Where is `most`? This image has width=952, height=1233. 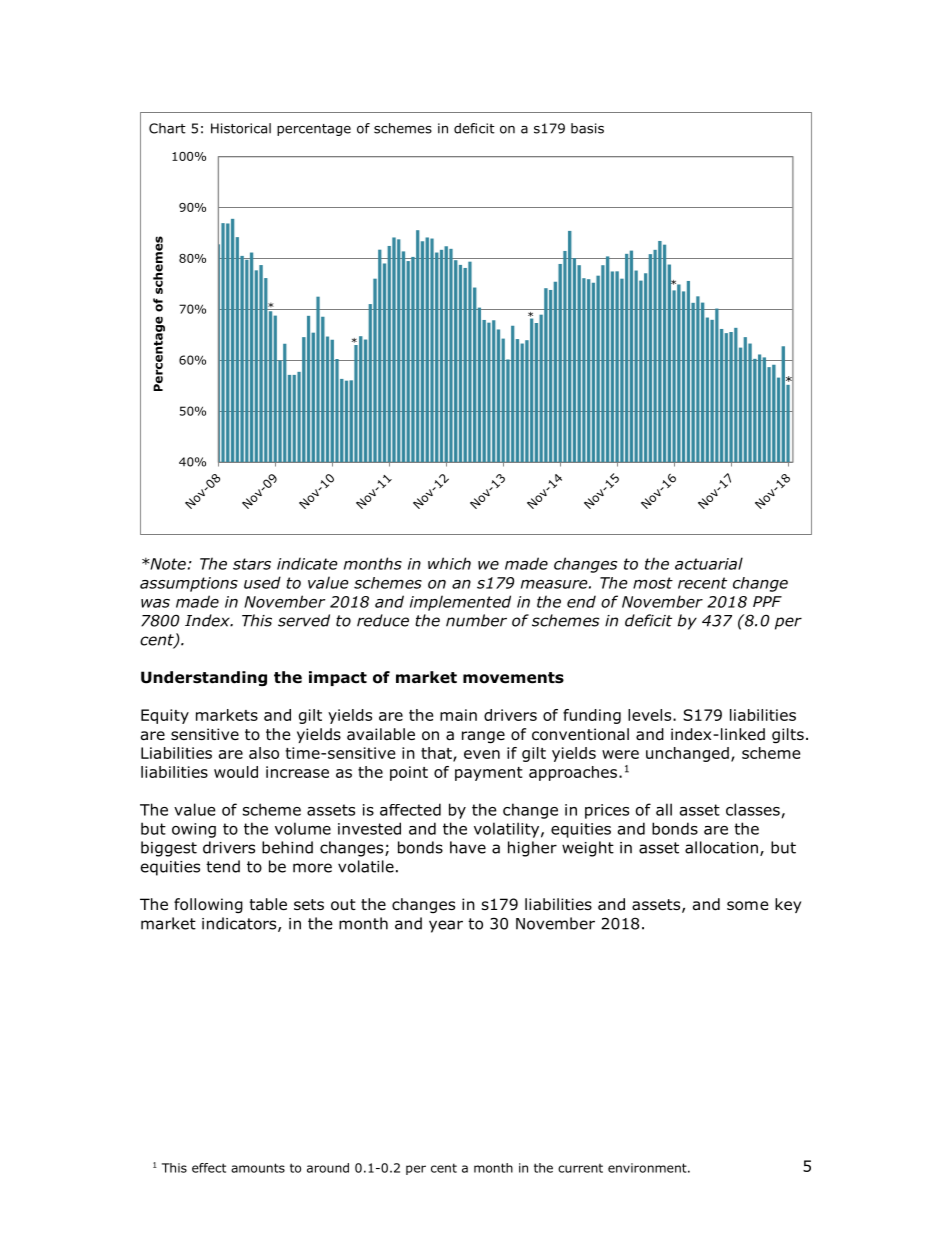 most is located at coordinates (653, 583).
